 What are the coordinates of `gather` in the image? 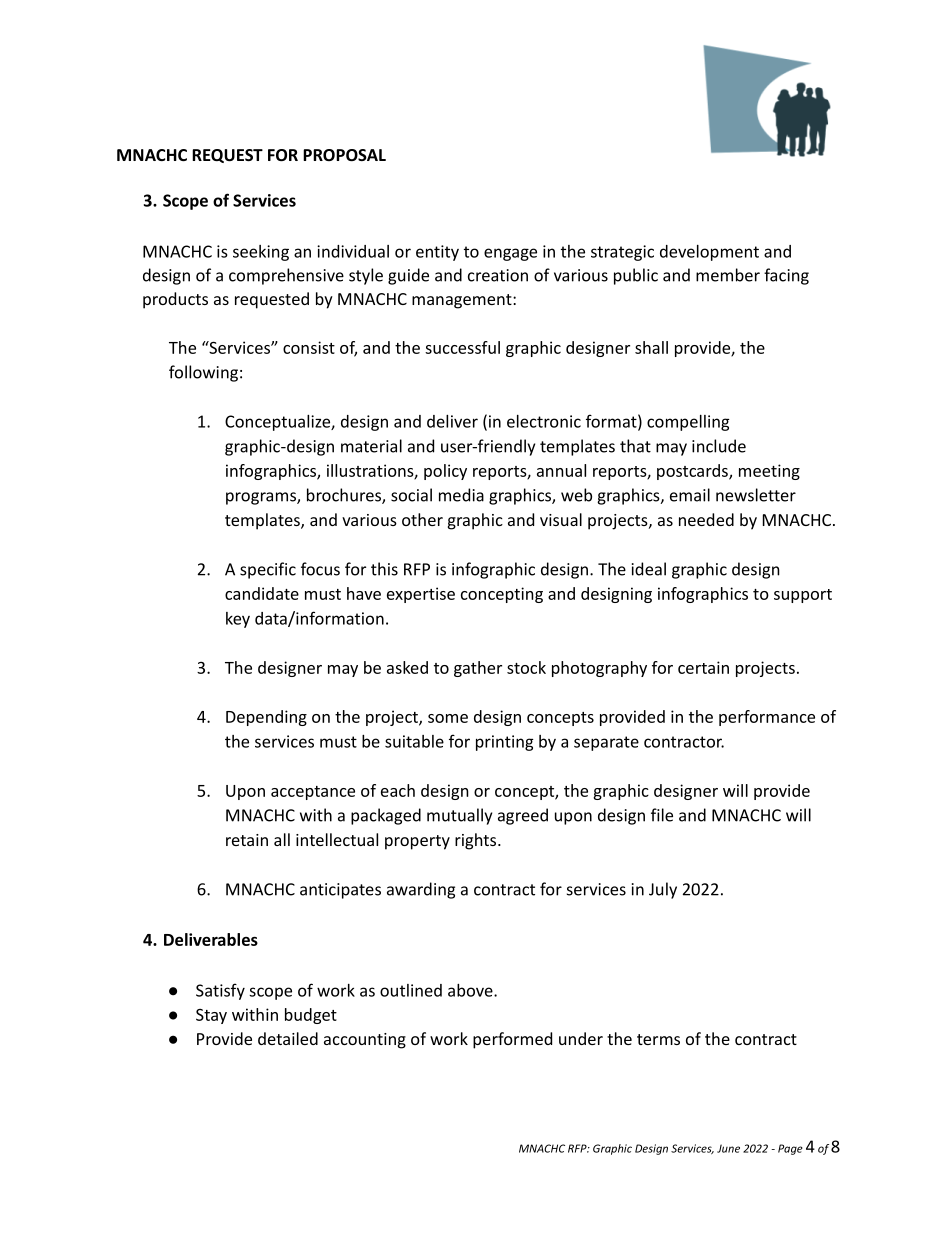 It's located at (478, 669).
